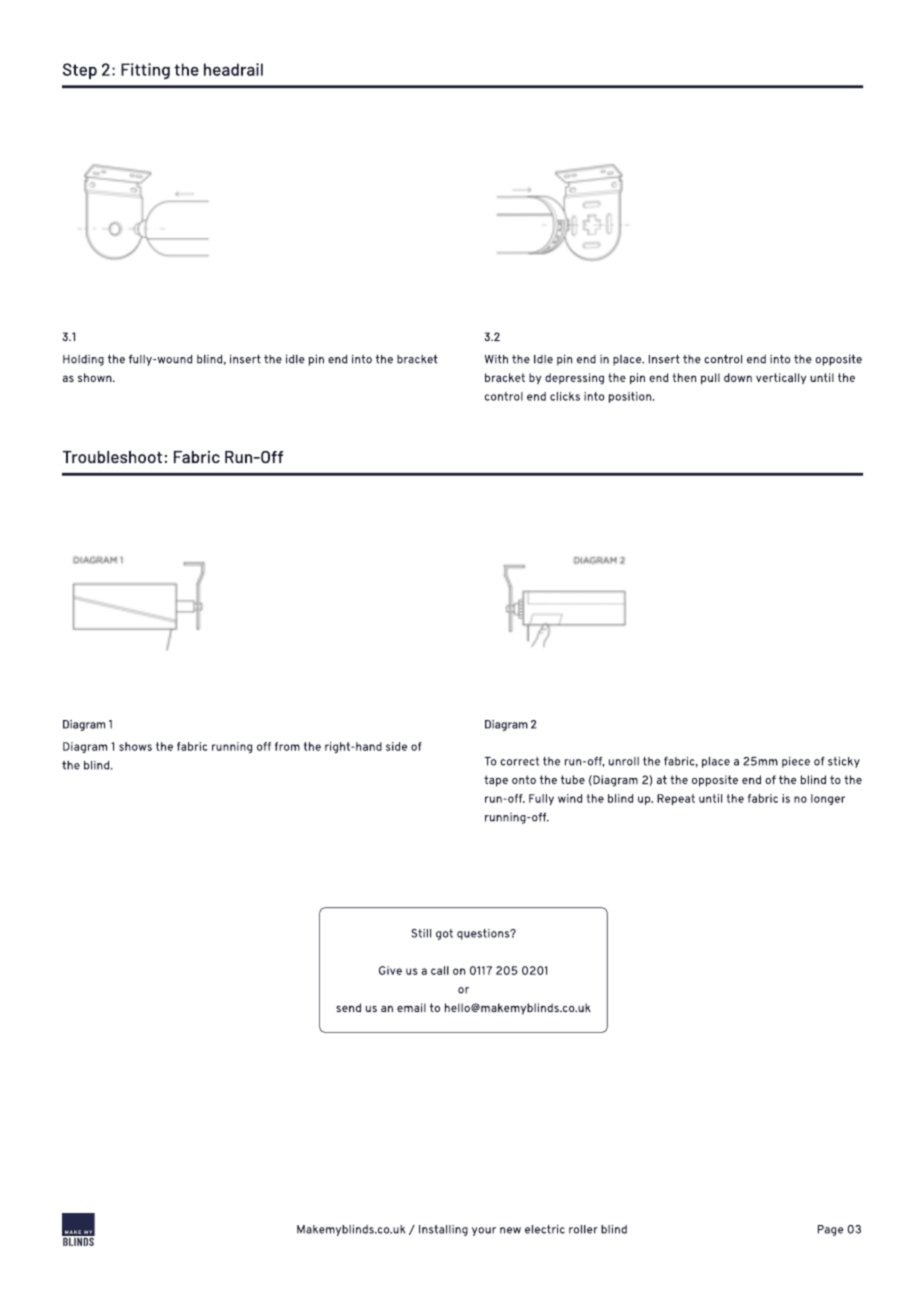 The image size is (924, 1308). Describe the element at coordinates (565, 396) in the screenshot. I see `clicks` at that location.
